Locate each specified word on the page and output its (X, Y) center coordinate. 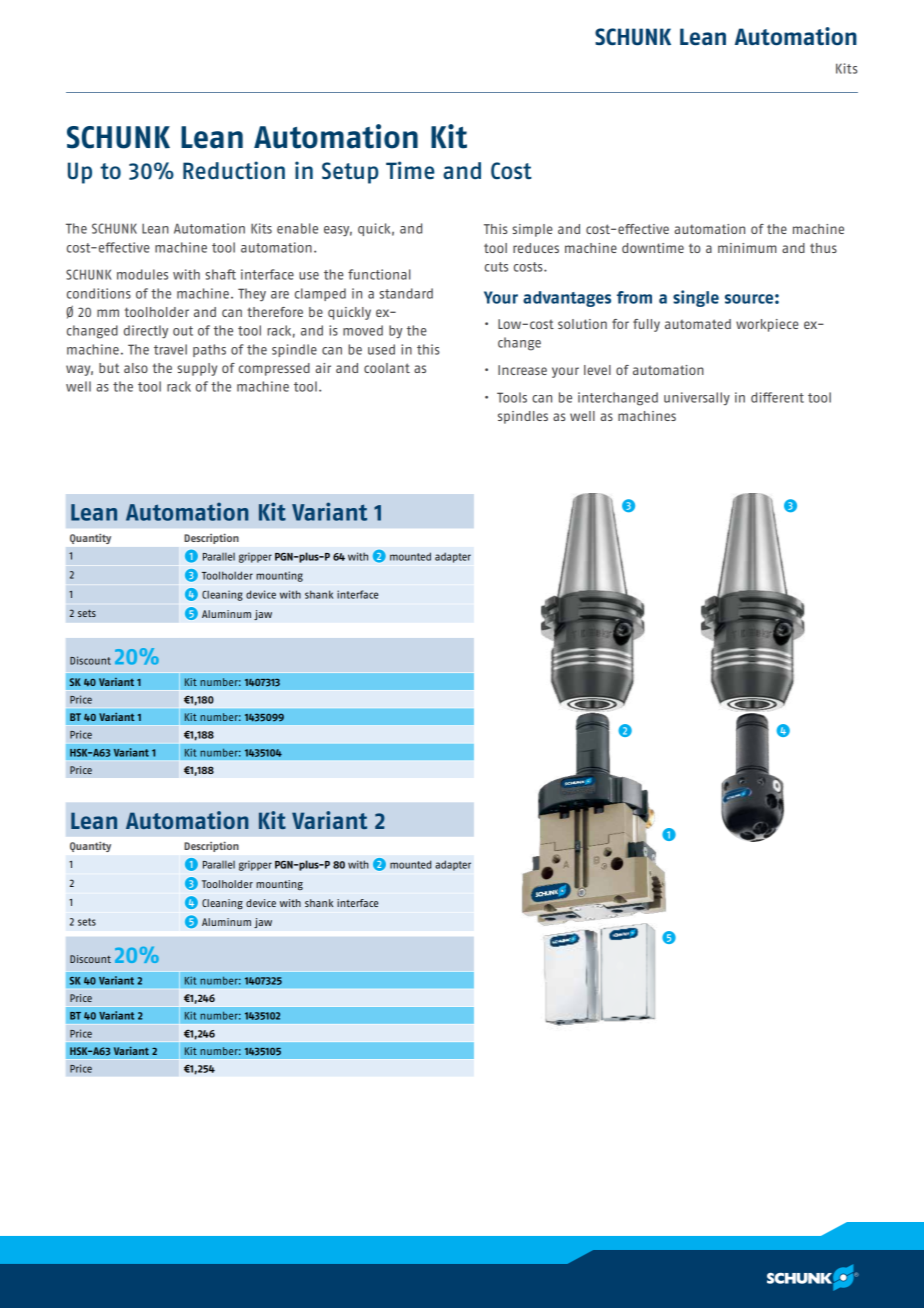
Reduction (234, 170)
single (696, 298)
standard (406, 293)
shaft (221, 274)
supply (197, 369)
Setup (350, 173)
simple (532, 230)
